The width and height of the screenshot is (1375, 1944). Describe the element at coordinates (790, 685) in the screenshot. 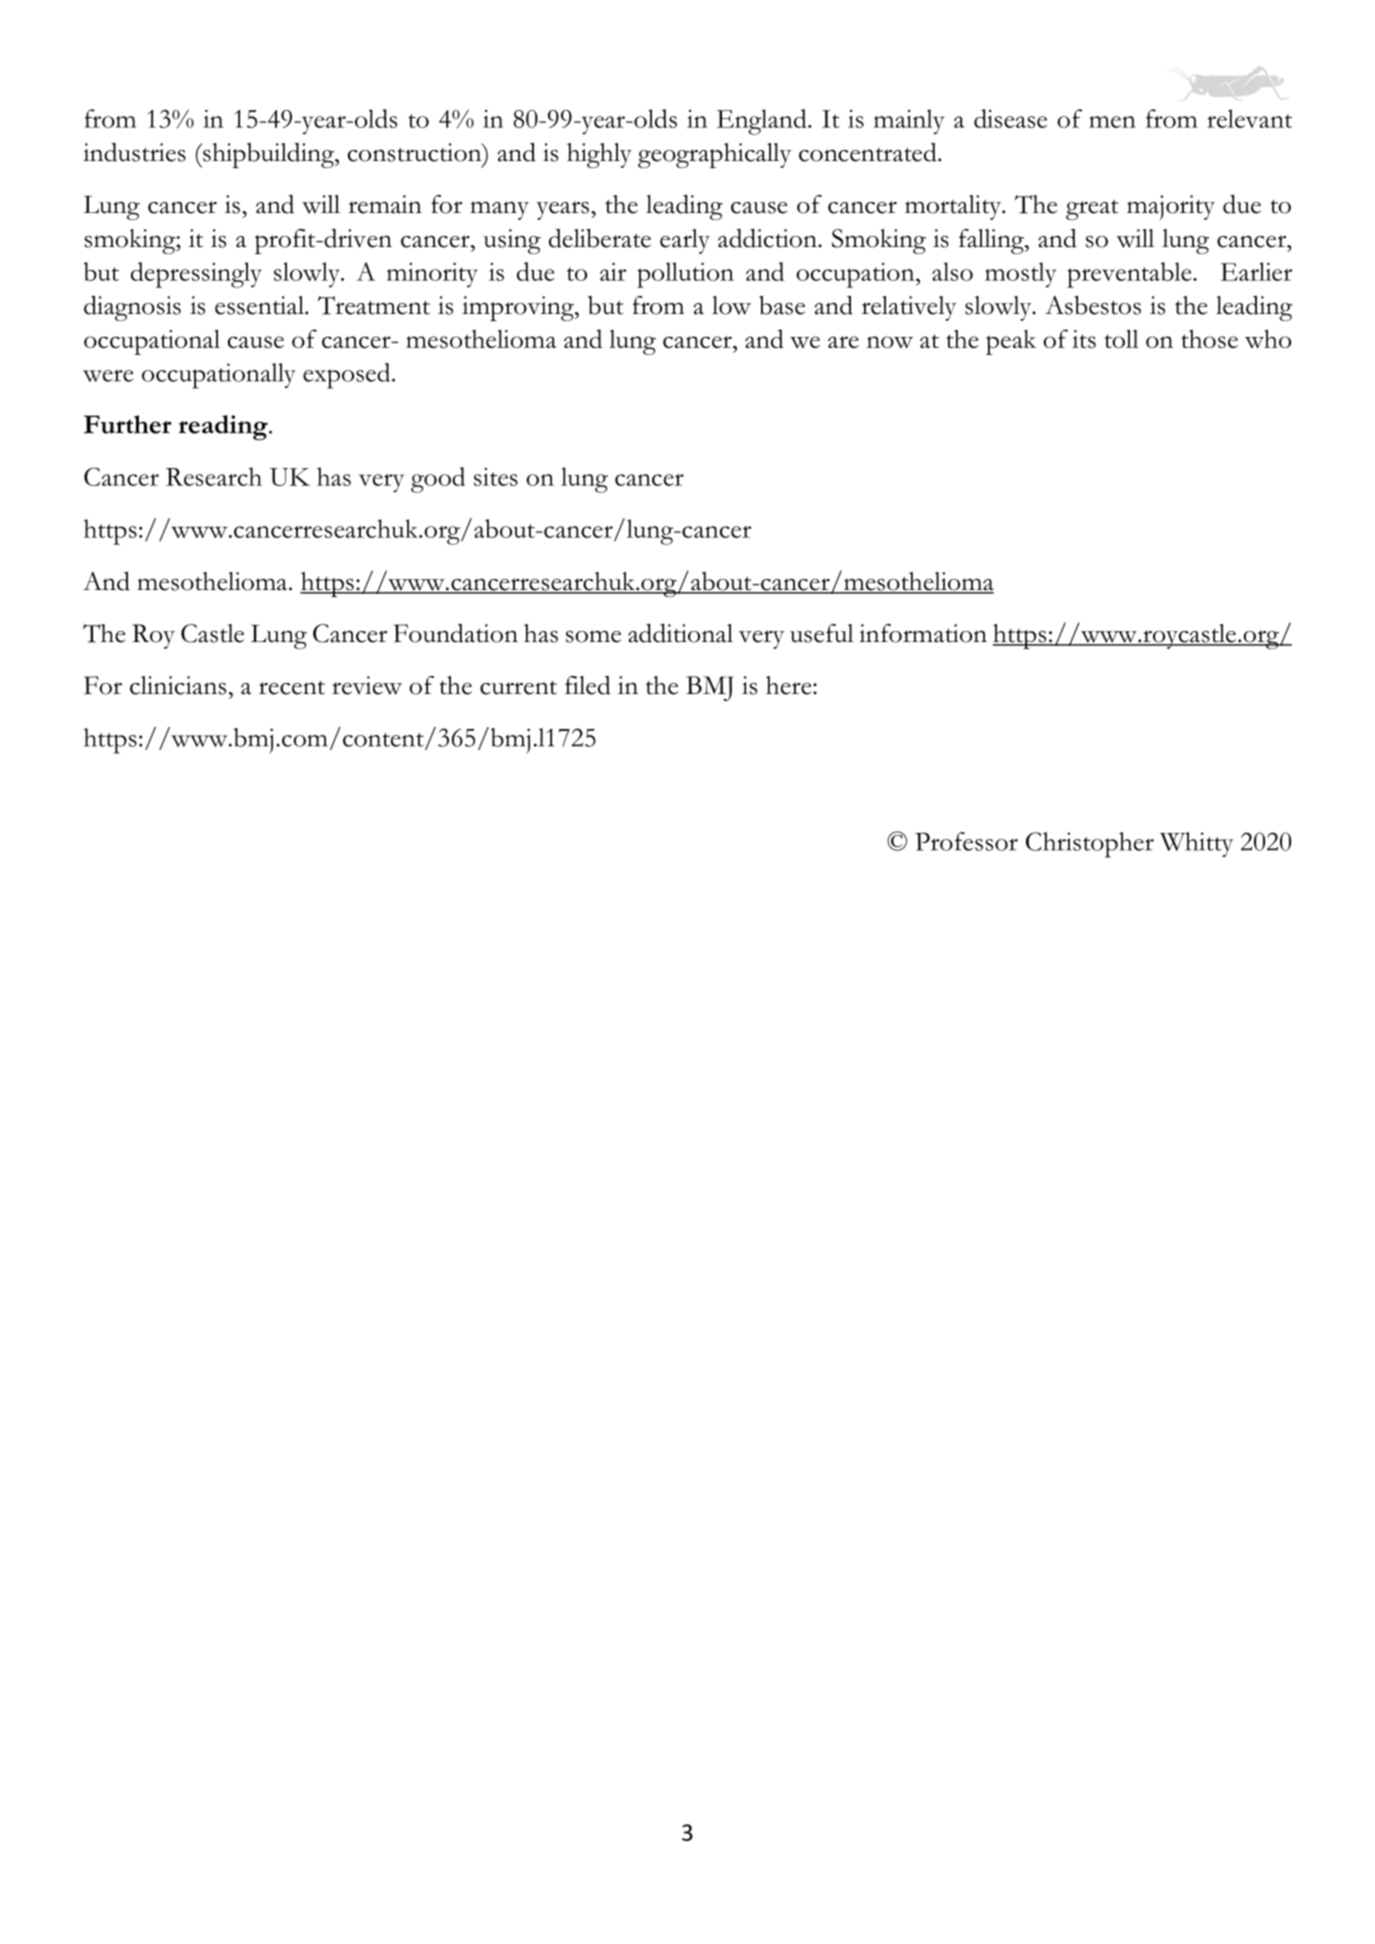

I see `here` at that location.
